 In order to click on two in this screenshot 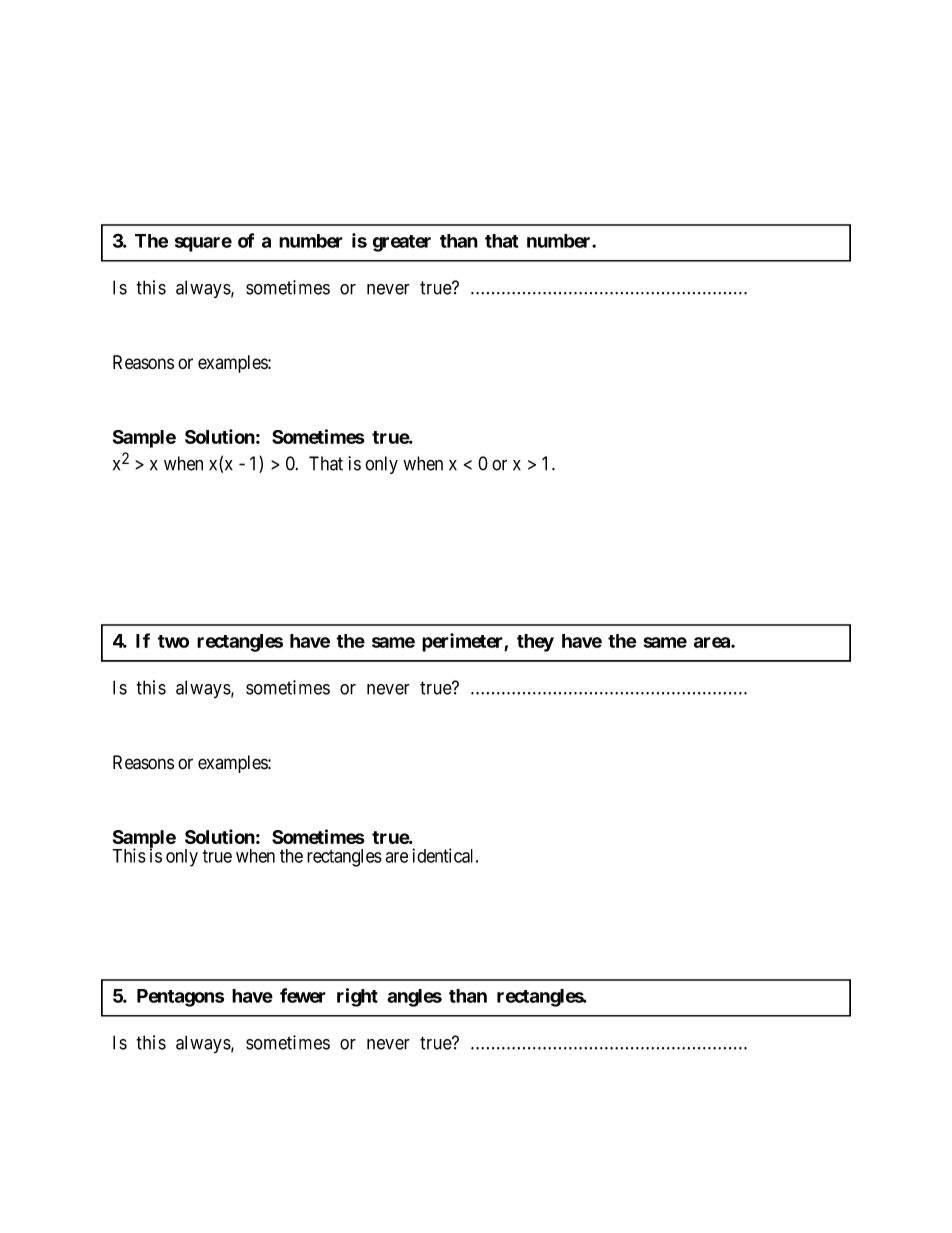, I will do `click(173, 641)`.
